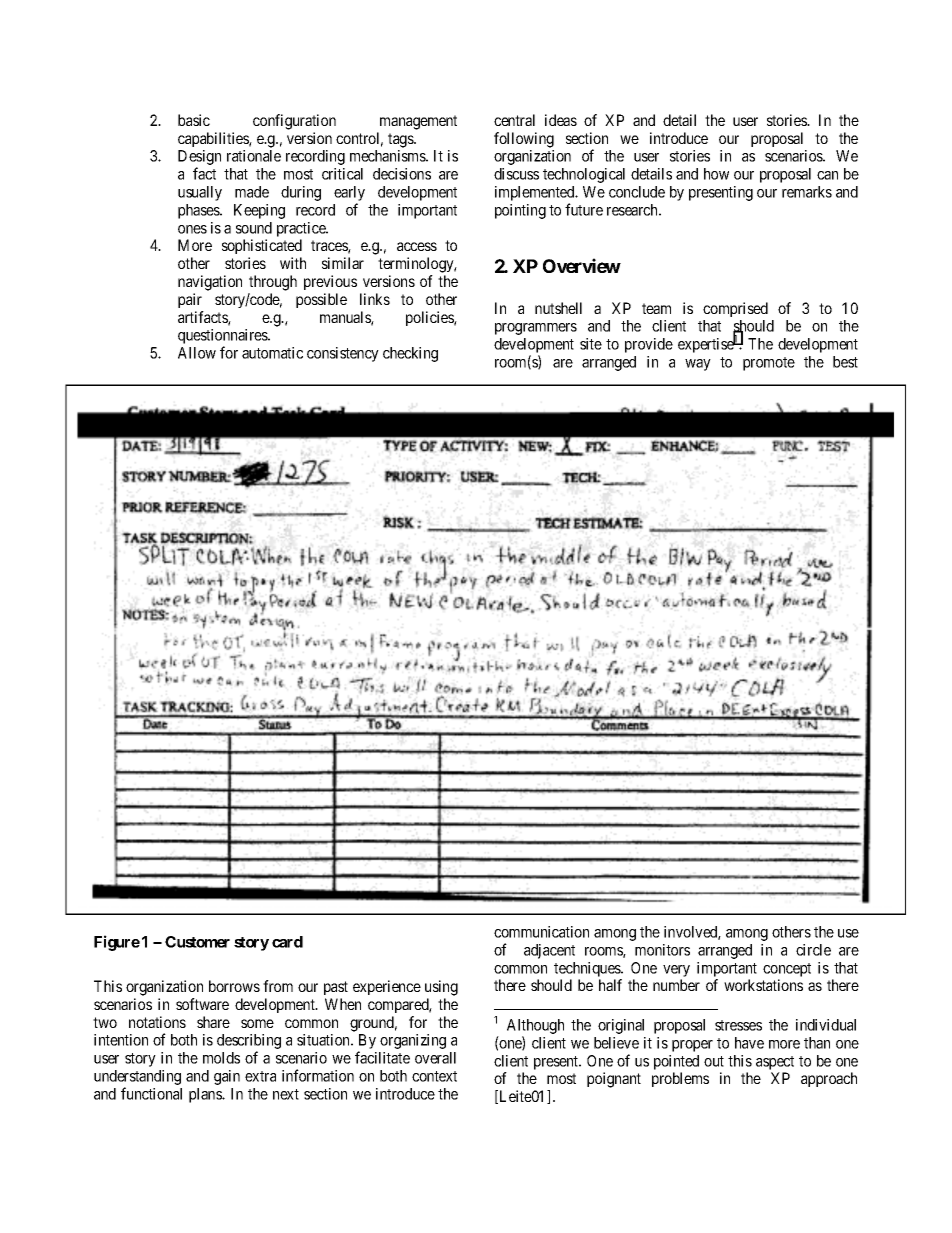 This document has width=952, height=1233. What do you see at coordinates (410, 354) in the document?
I see `checking` at bounding box center [410, 354].
